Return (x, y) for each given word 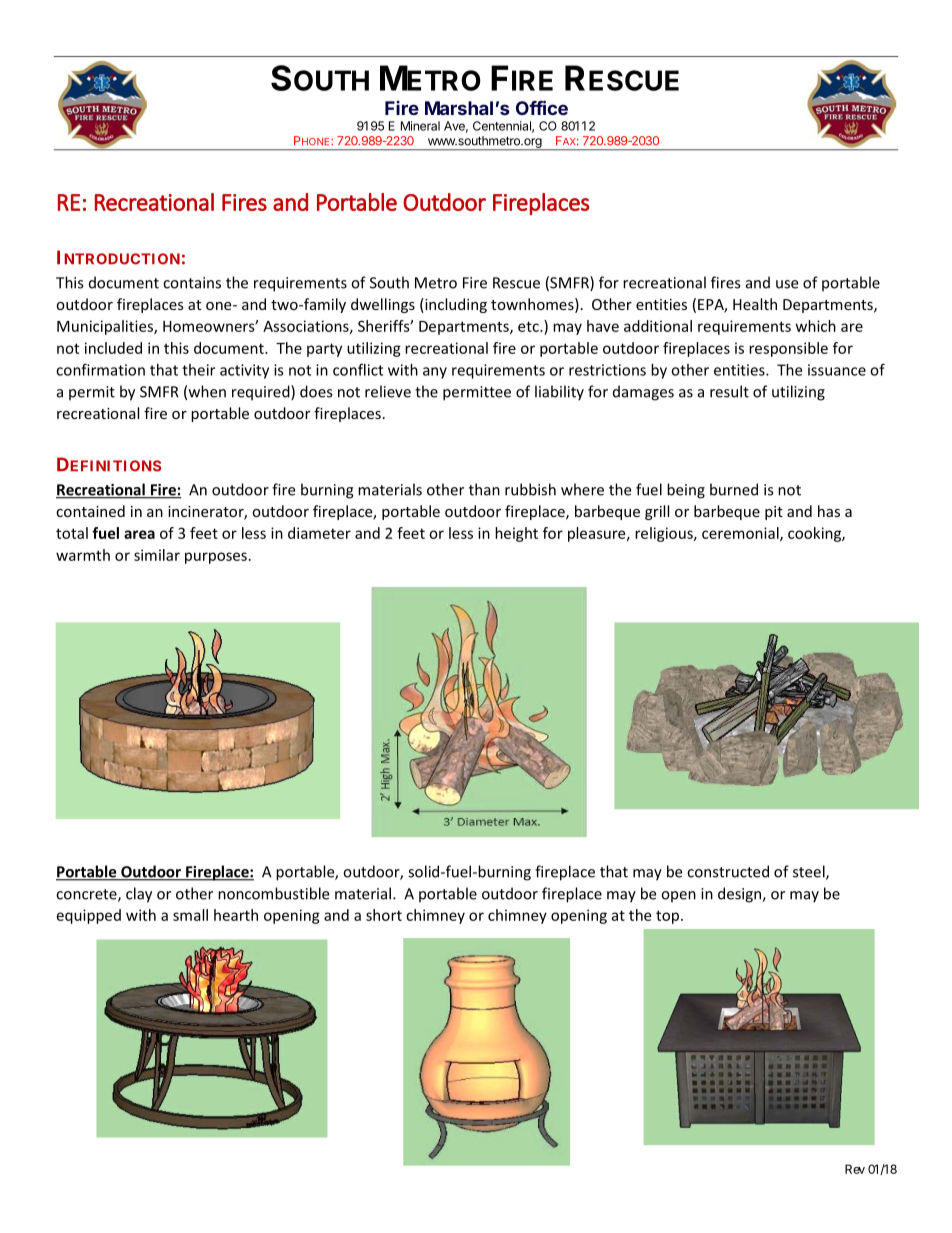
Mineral (420, 126)
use (787, 284)
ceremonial (741, 534)
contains (192, 283)
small (190, 915)
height (516, 534)
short (384, 915)
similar (157, 555)
